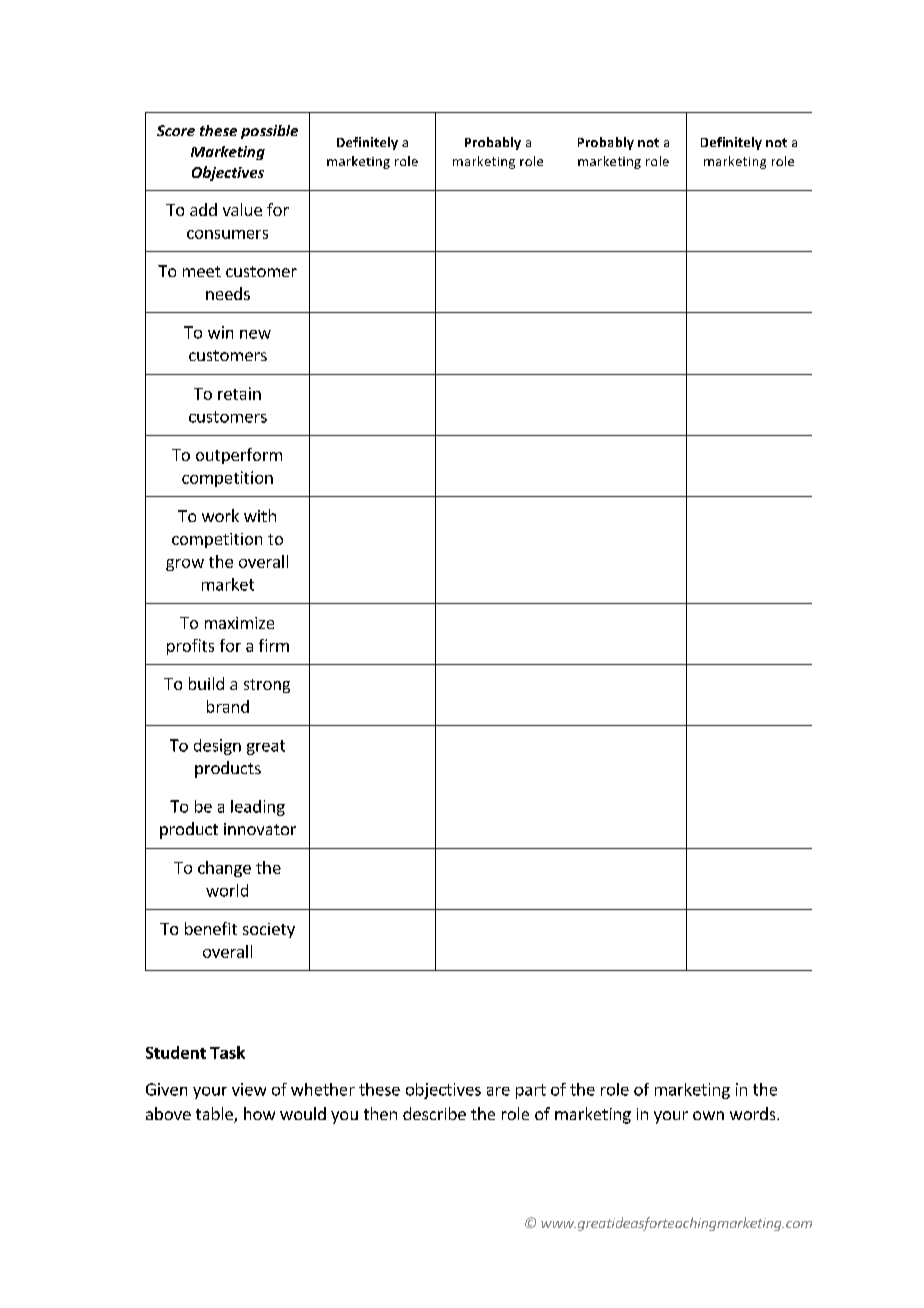  Describe the element at coordinates (267, 686) in the document. I see `strong` at that location.
